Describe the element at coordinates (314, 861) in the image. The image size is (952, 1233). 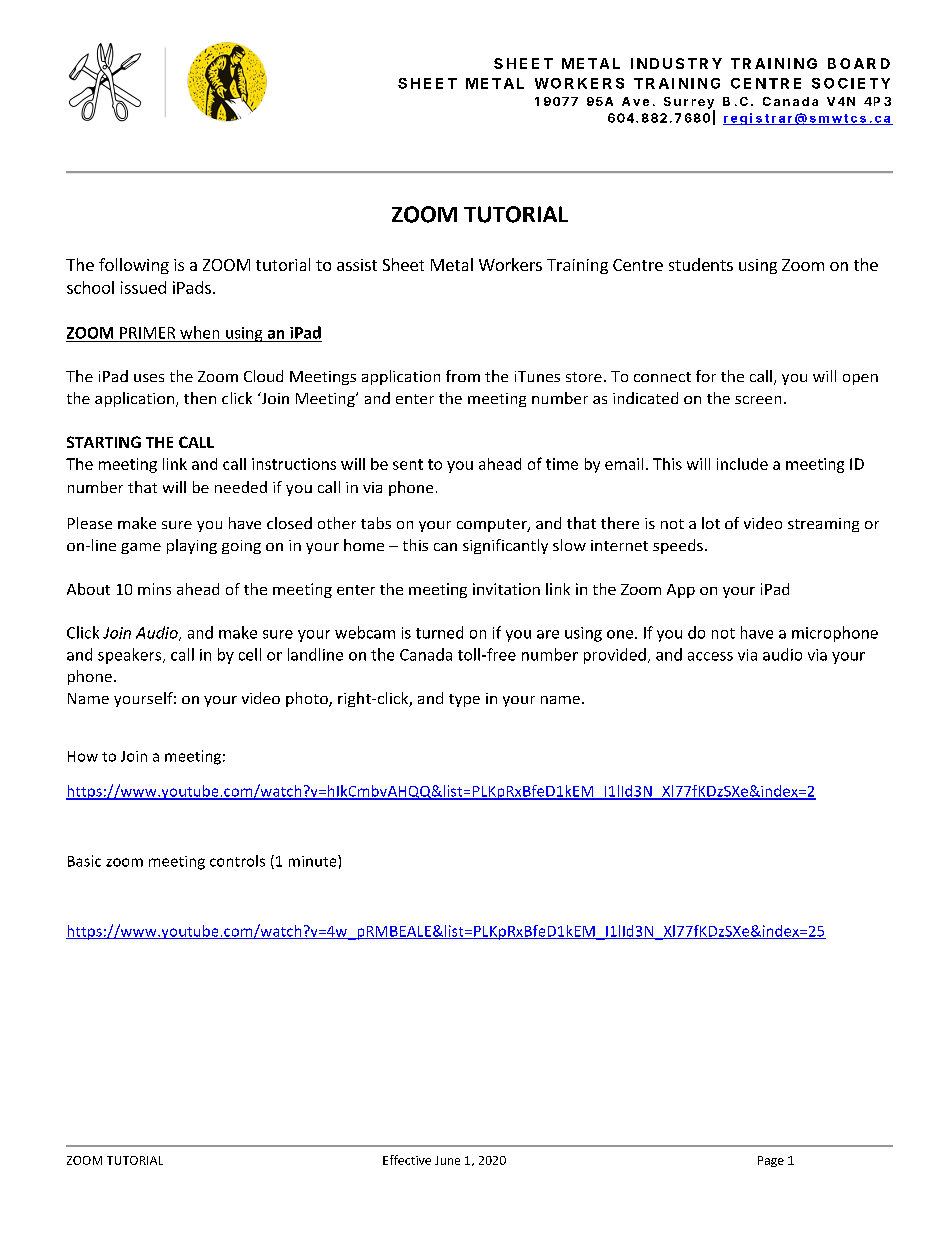
I see `minute` at that location.
